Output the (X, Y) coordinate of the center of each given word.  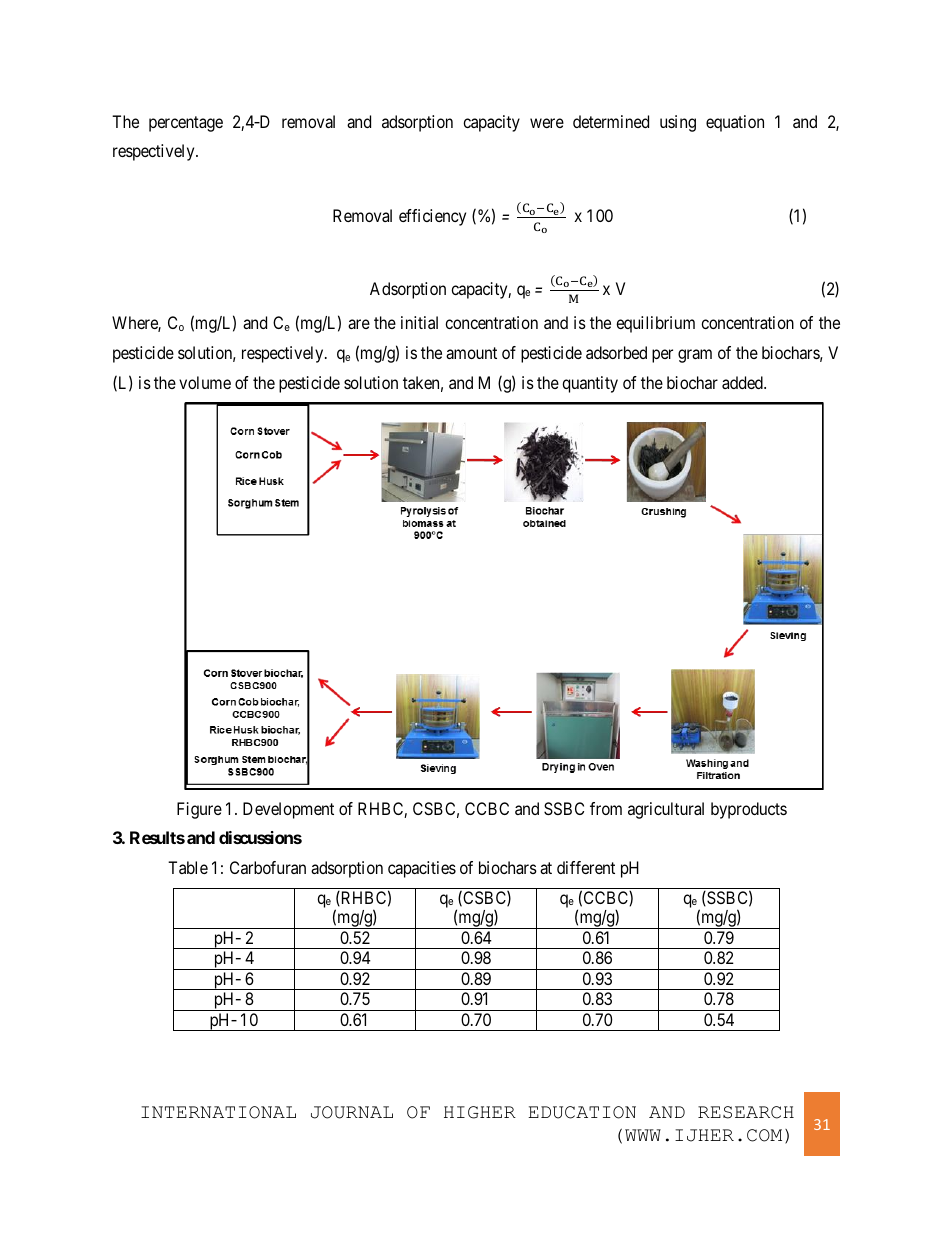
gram (695, 356)
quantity (590, 384)
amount (471, 353)
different (586, 867)
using (678, 123)
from (606, 808)
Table (188, 867)
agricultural (666, 810)
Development (288, 810)
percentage (186, 124)
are (359, 324)
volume (205, 382)
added (743, 382)
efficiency (432, 217)
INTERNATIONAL (218, 1112)
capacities (422, 869)
